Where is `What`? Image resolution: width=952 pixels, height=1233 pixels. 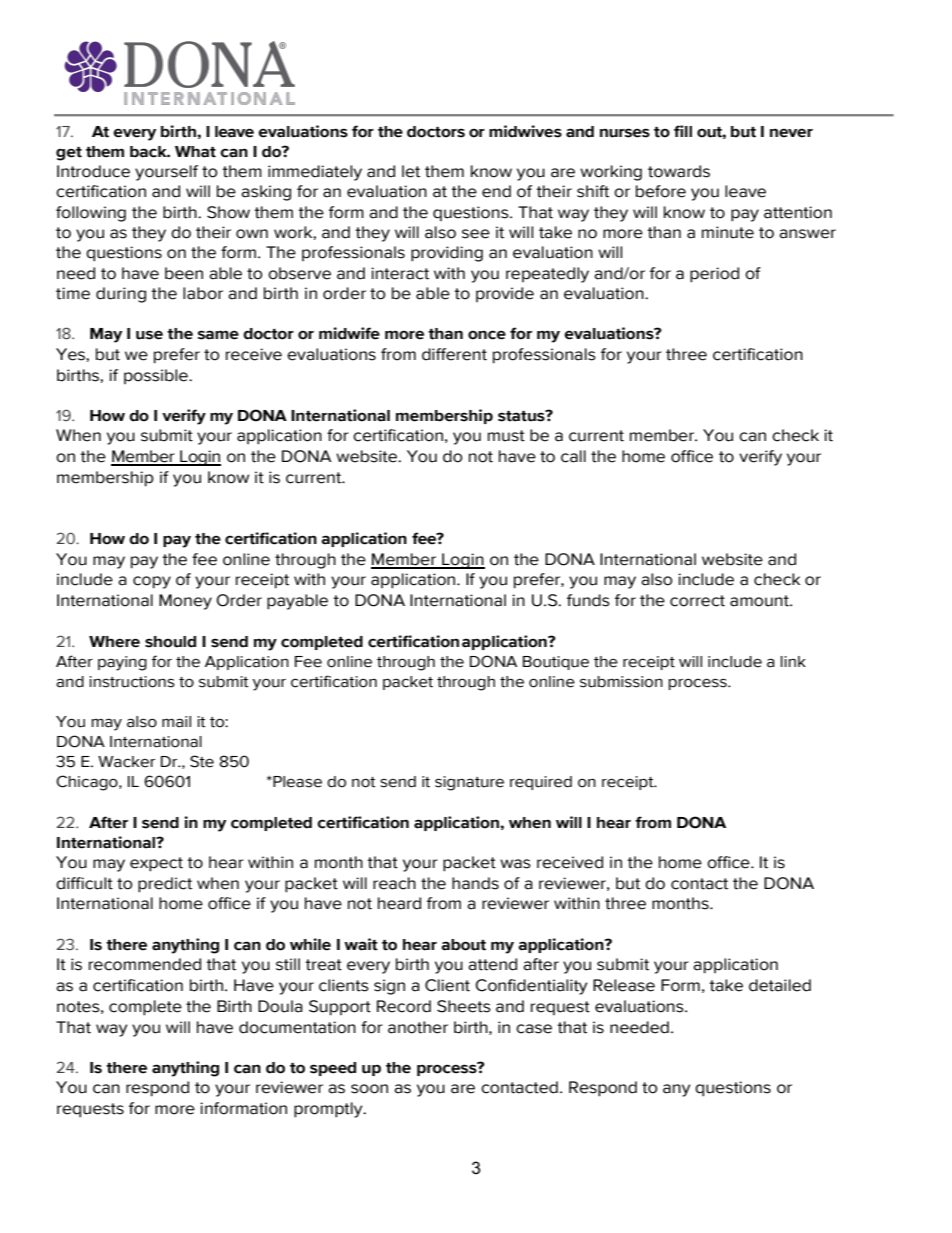 What is located at coordinates (195, 152).
